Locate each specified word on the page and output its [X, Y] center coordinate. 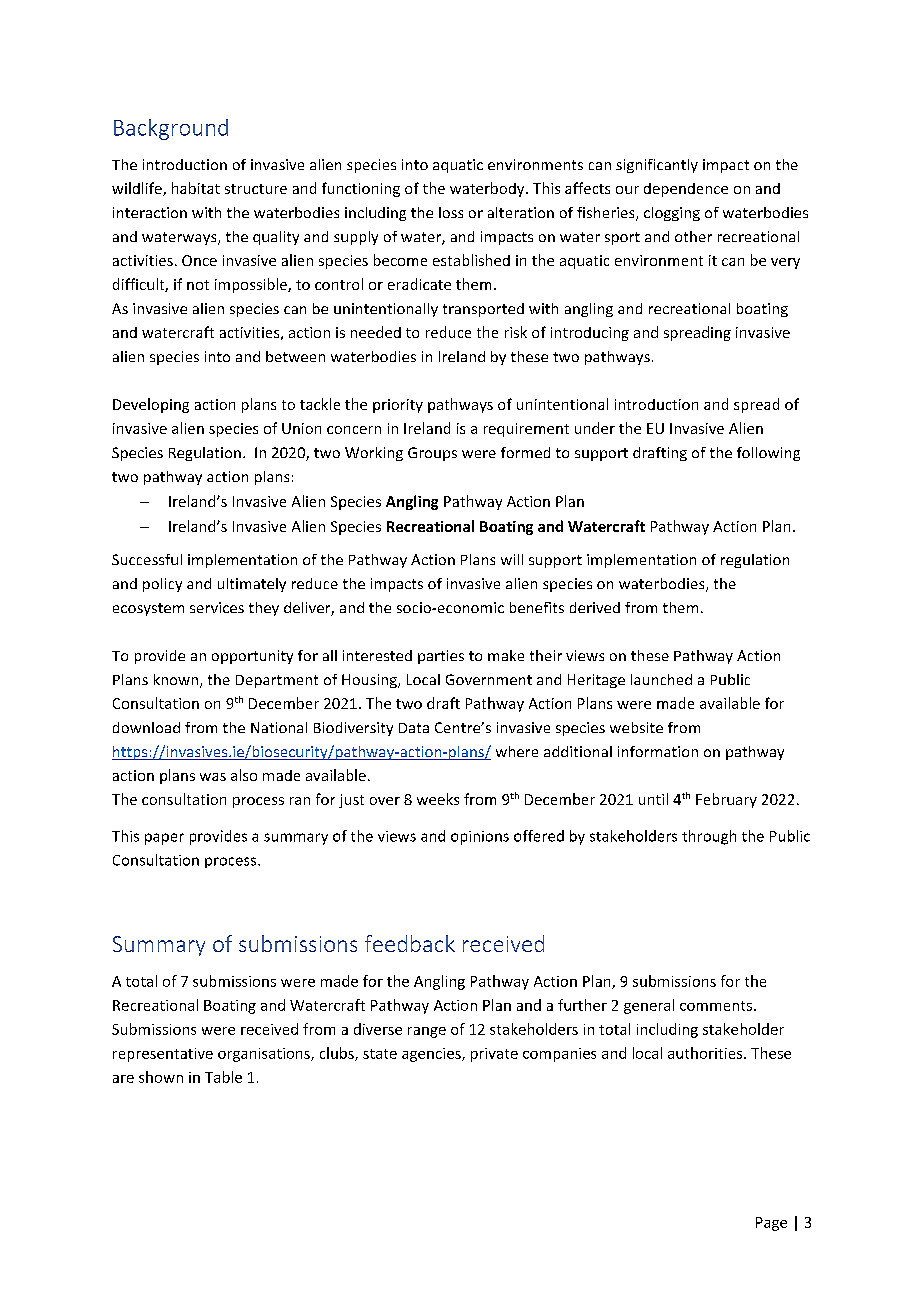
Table [223, 1077]
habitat [196, 188]
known [177, 681]
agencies [432, 1055]
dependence [686, 190]
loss [451, 212]
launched [661, 679]
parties [441, 657]
